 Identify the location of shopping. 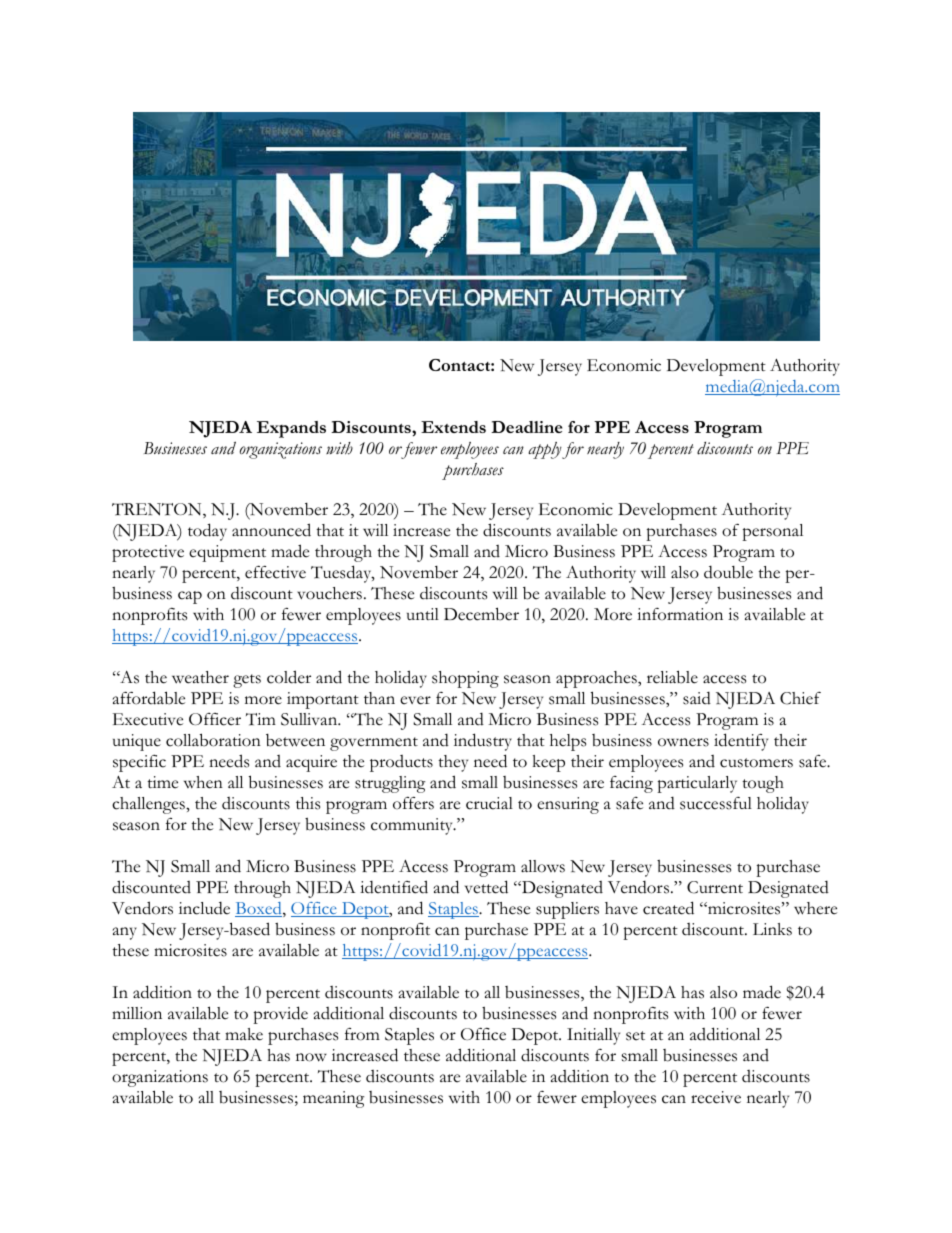
(465, 679).
